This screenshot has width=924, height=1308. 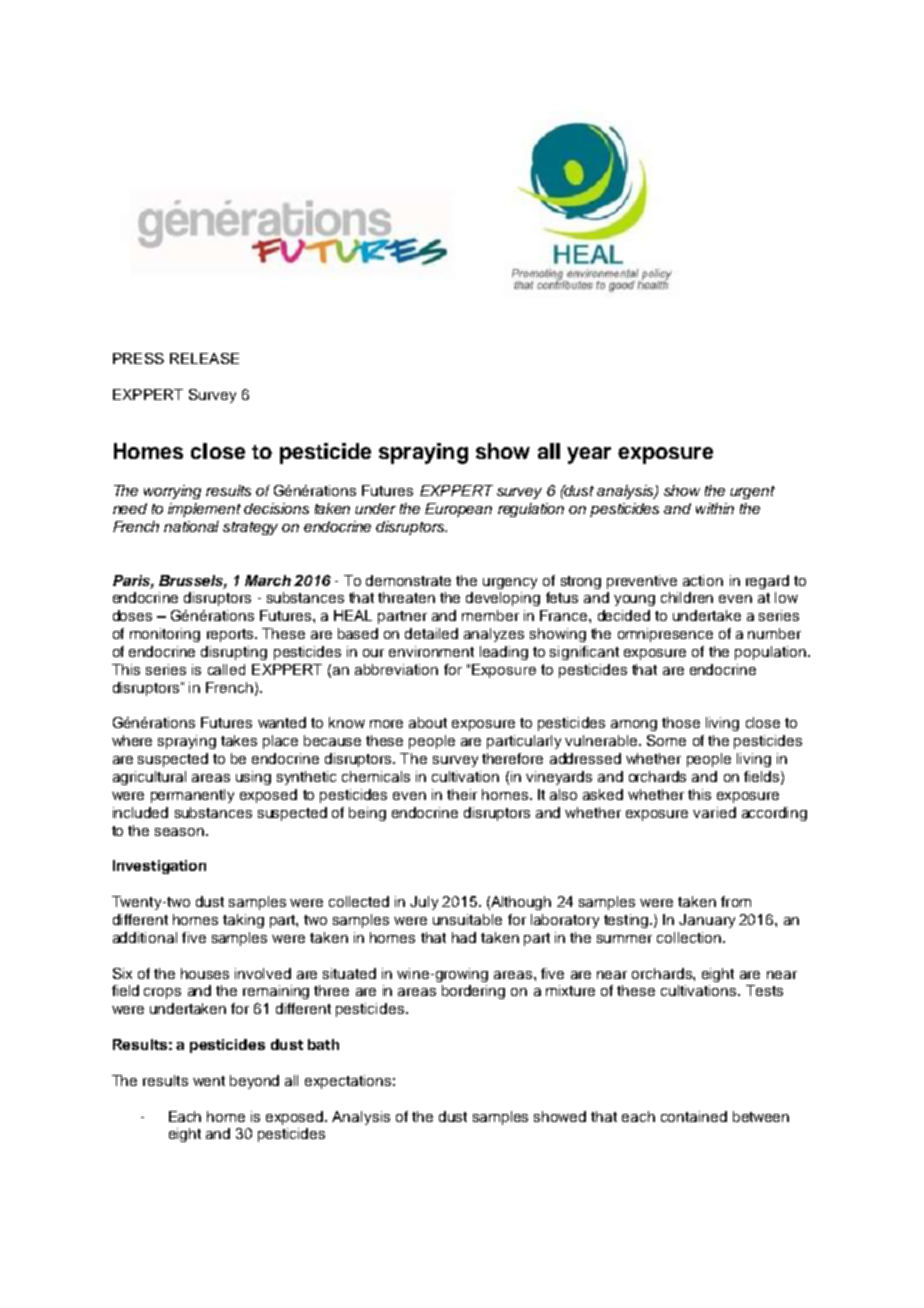 I want to click on varied, so click(x=714, y=812).
